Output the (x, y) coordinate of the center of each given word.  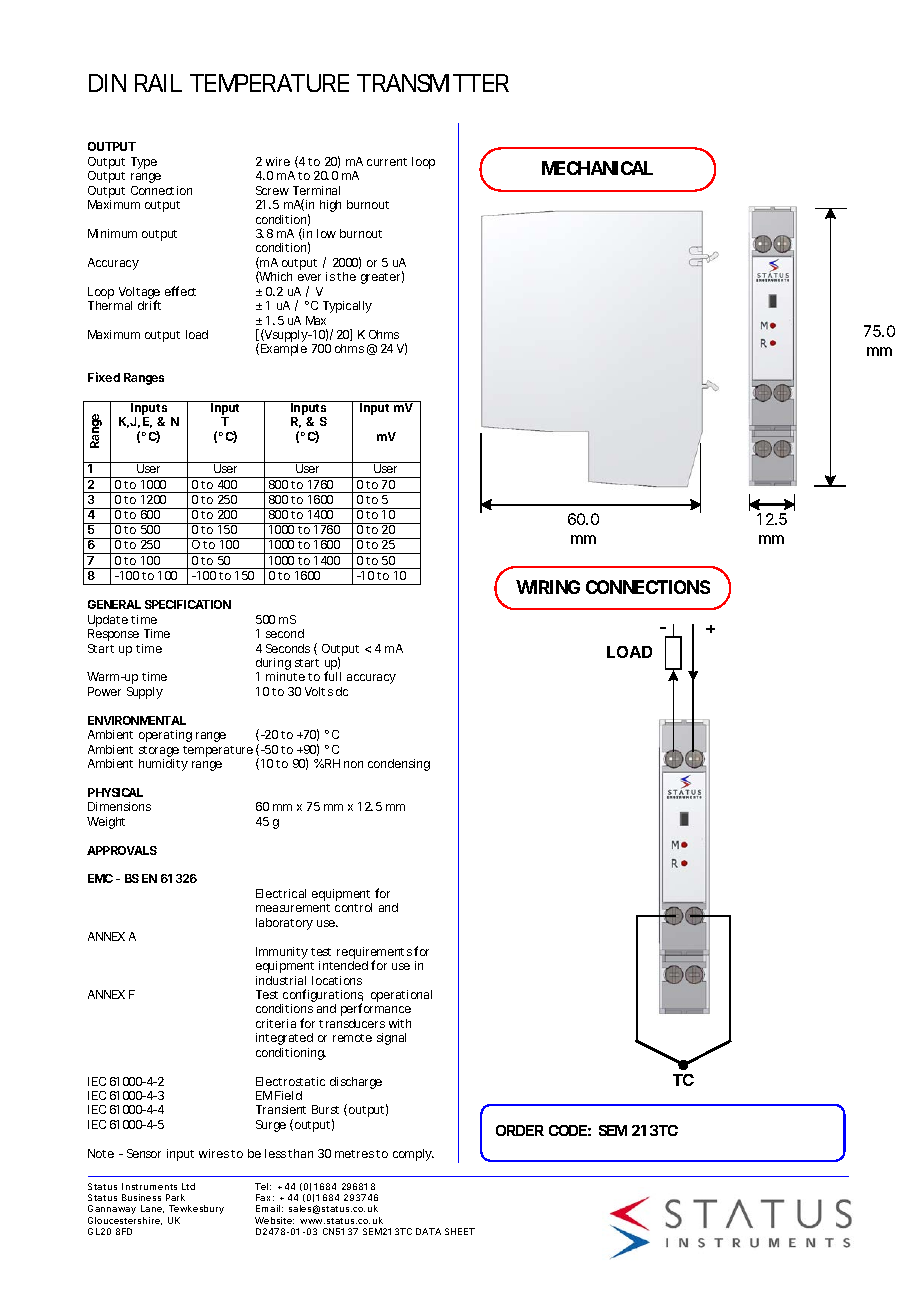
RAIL (158, 83)
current (387, 162)
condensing (399, 765)
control (353, 907)
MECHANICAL (597, 168)
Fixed (104, 377)
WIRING (548, 587)
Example (284, 350)
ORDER (520, 1130)
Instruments (149, 1186)
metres (354, 1154)
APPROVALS (122, 850)
